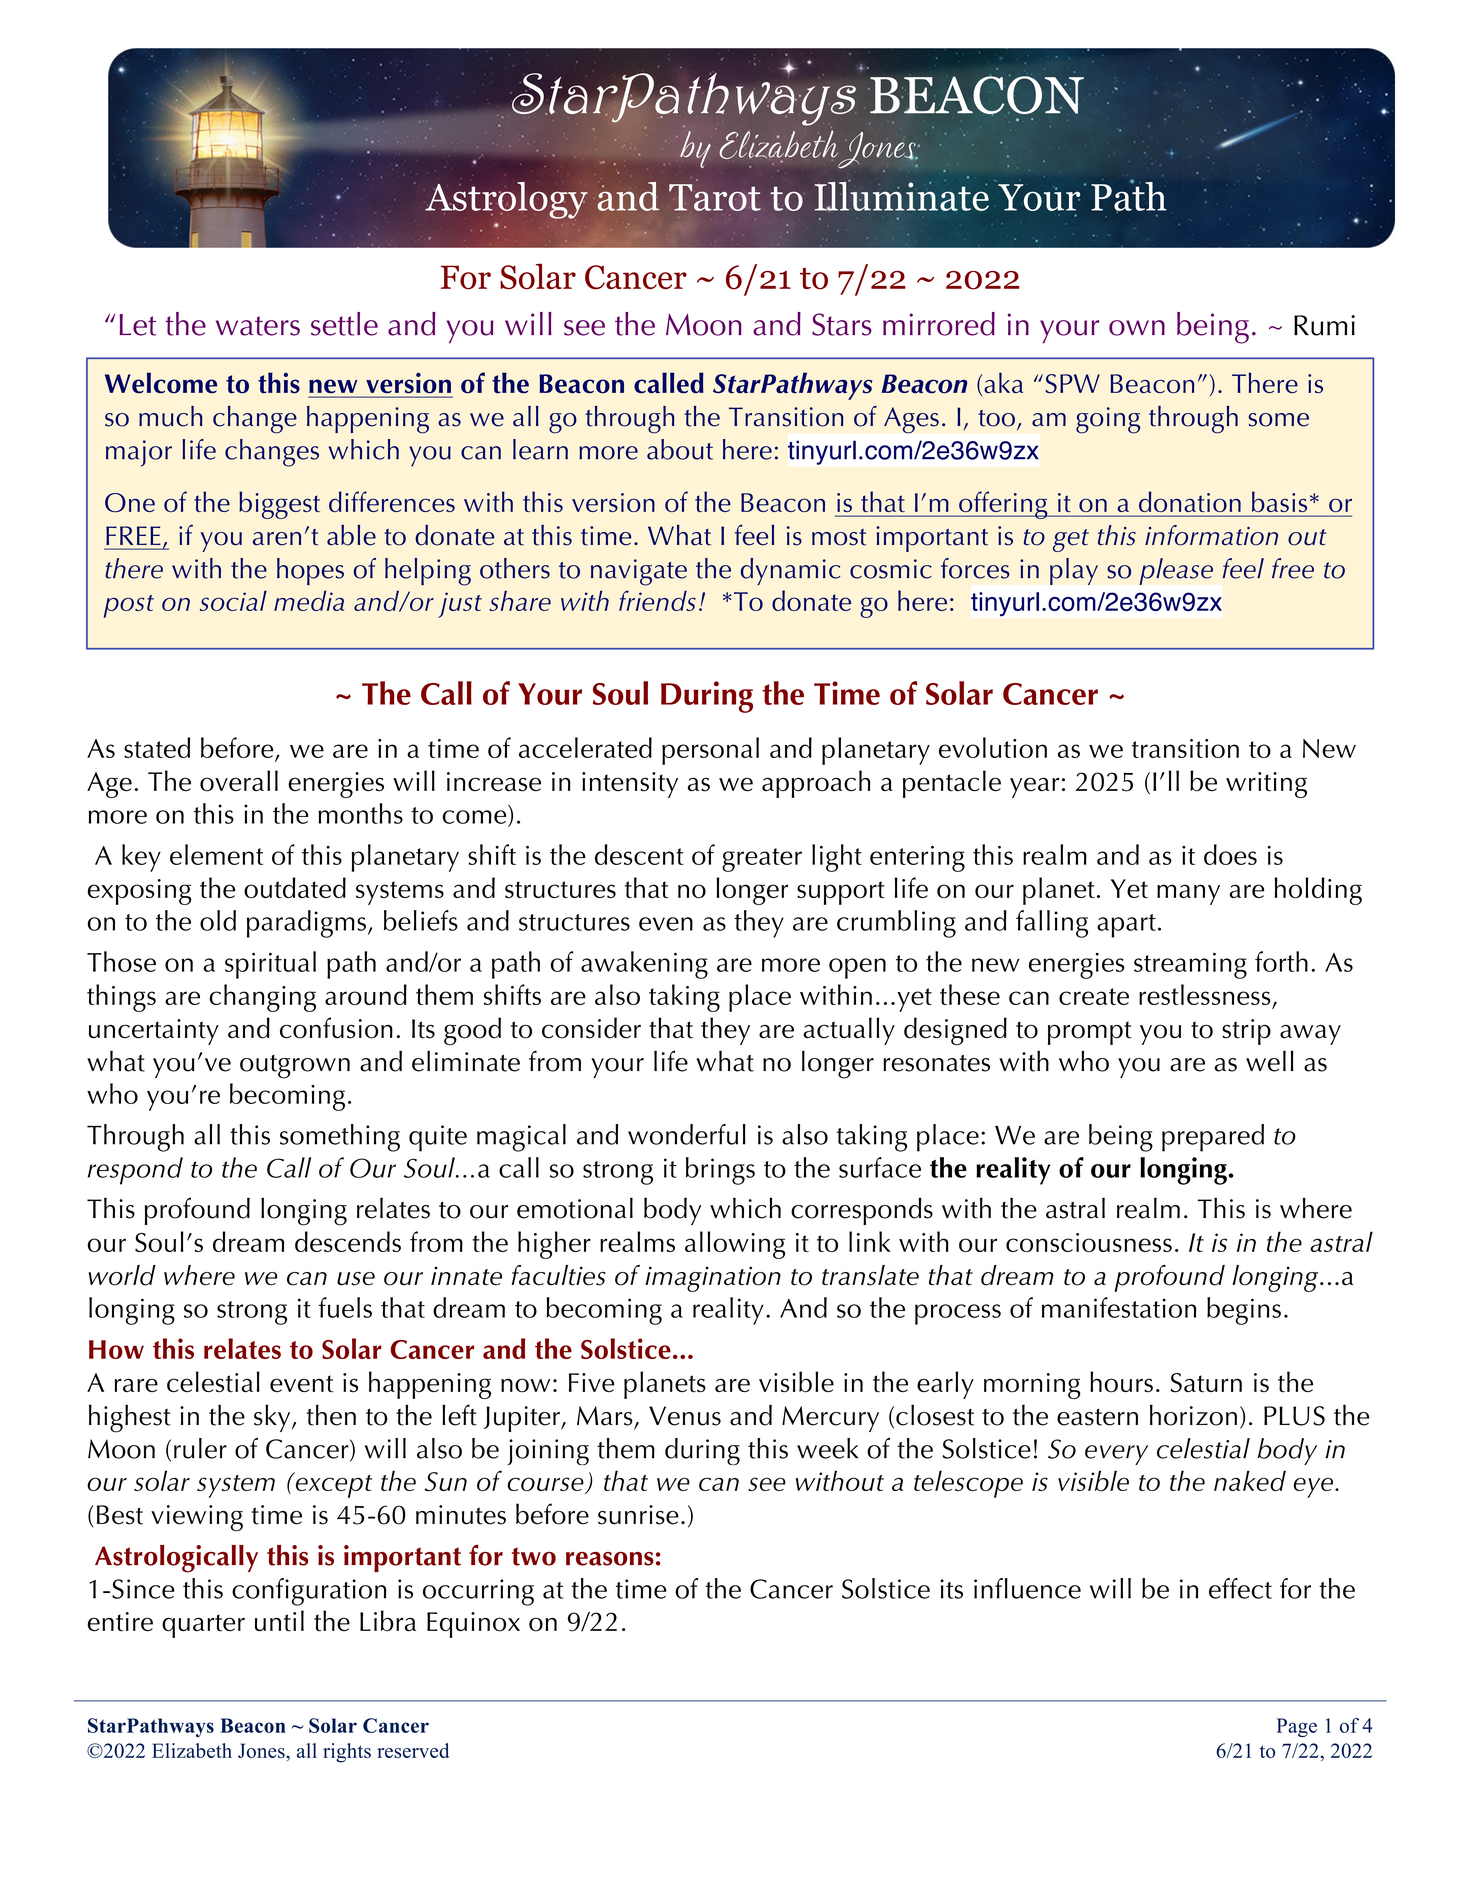 The width and height of the document is (1458, 1887). Describe the element at coordinates (347, 1753) in the document. I see `rights` at that location.
